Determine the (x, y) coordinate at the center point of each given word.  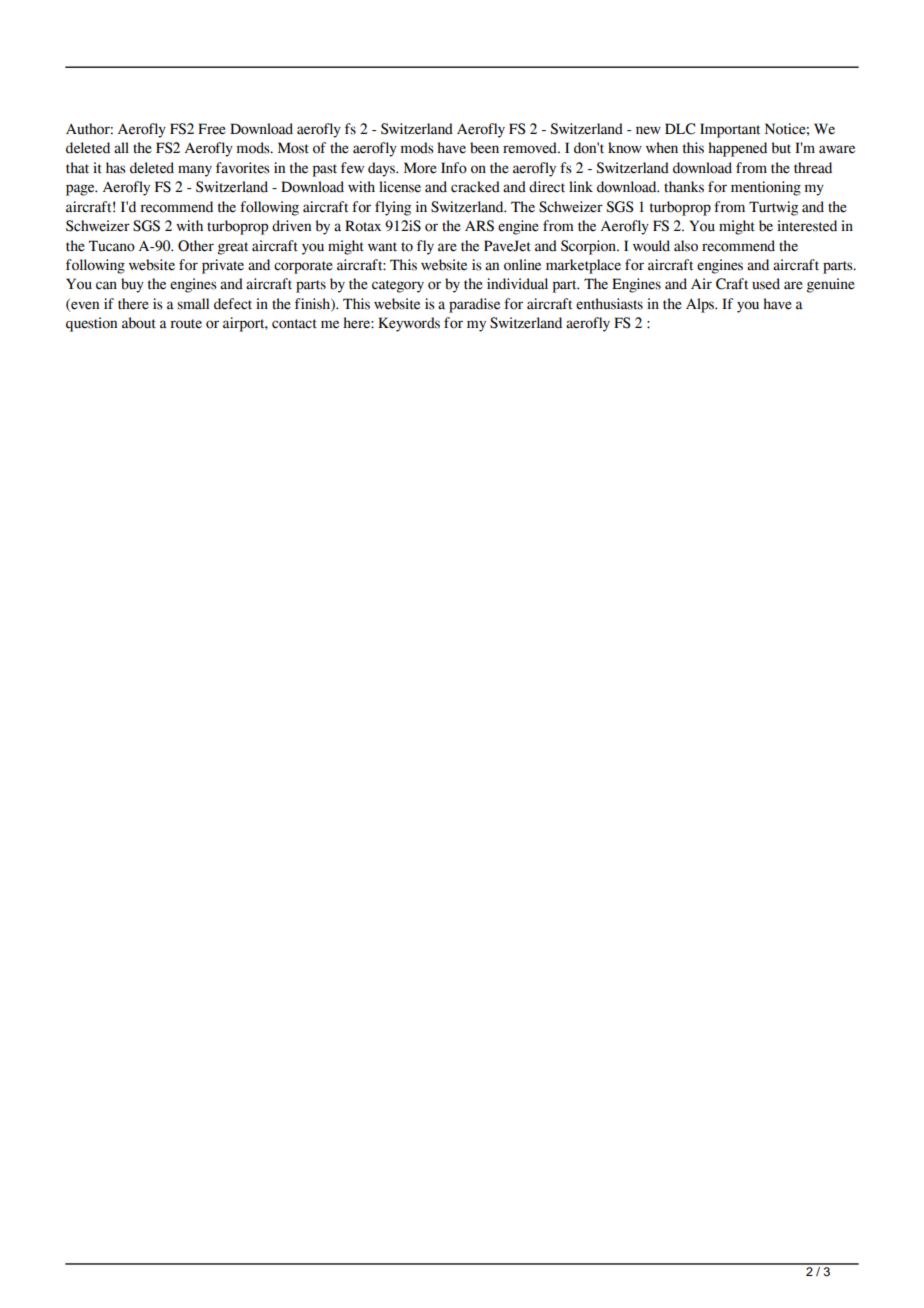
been (484, 148)
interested (807, 226)
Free (212, 129)
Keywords (409, 324)
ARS (479, 226)
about (139, 323)
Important (730, 130)
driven (291, 226)
